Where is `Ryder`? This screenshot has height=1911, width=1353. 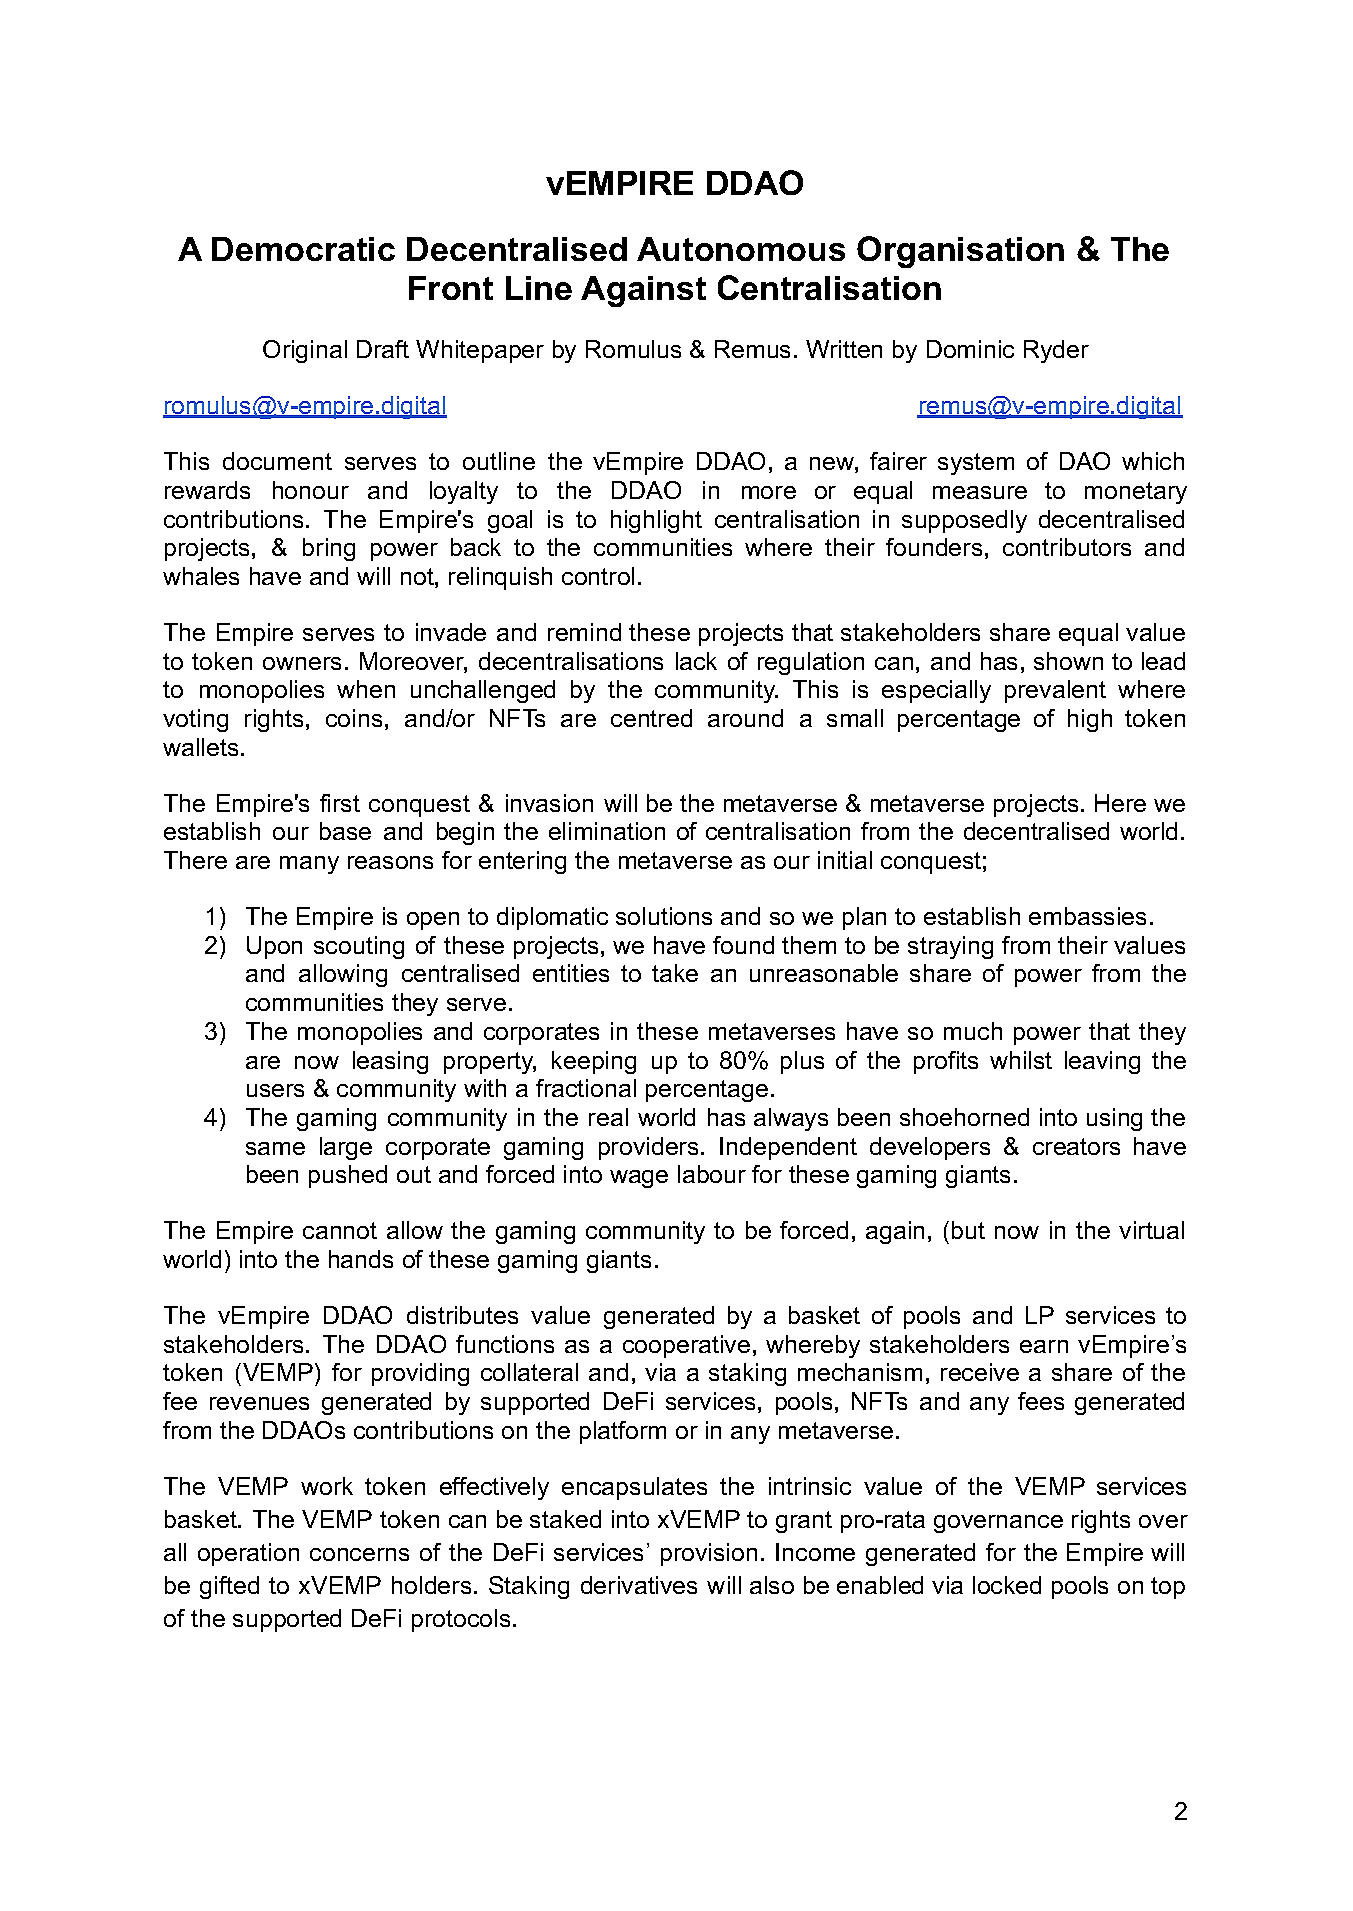
Ryder is located at coordinates (1056, 351).
